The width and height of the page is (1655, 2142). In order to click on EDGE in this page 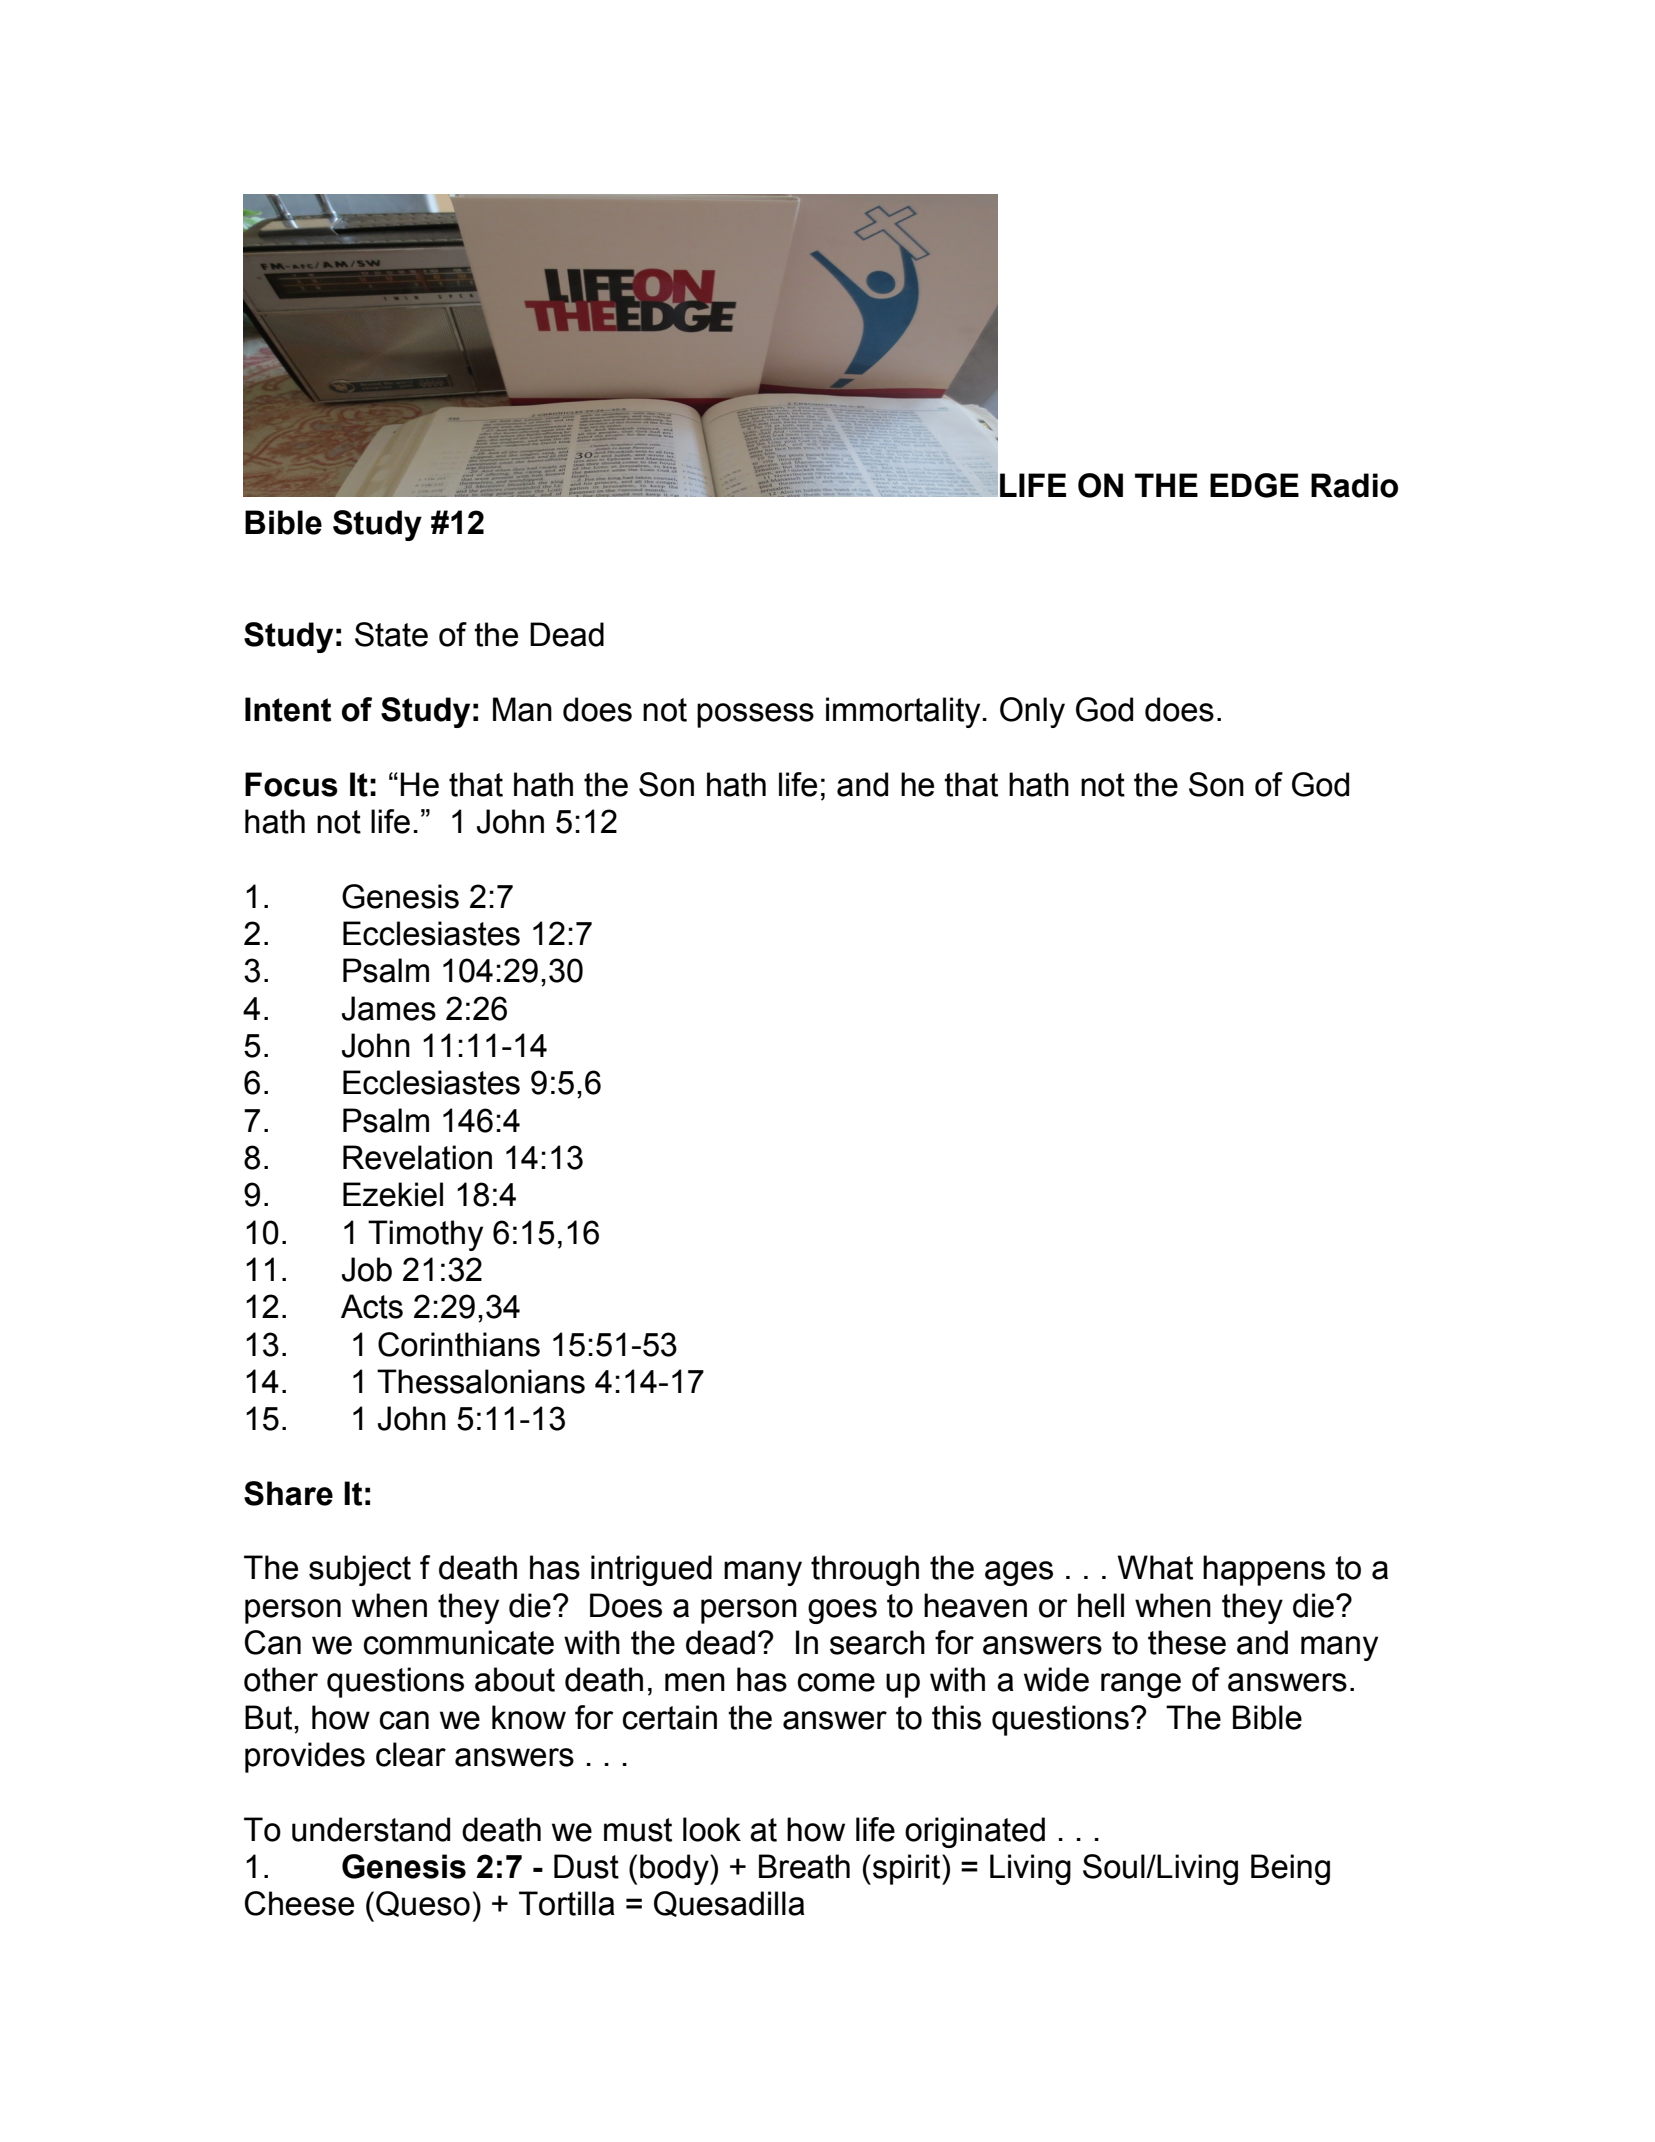, I will do `click(1254, 485)`.
